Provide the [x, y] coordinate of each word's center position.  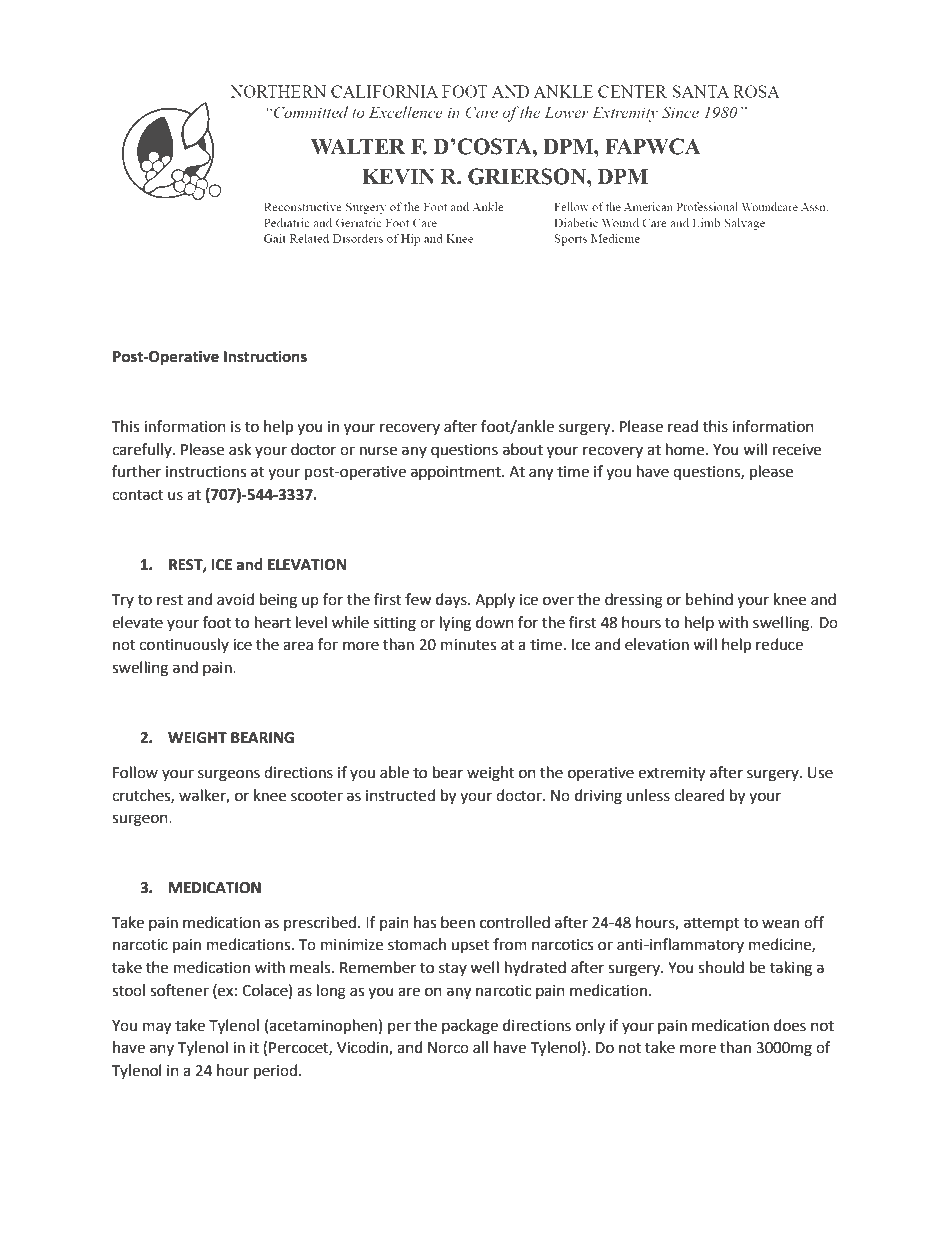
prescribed [320, 923]
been [458, 922]
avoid [235, 599]
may [157, 1028]
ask [240, 449]
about [523, 449]
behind [709, 599]
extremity [671, 774]
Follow [135, 772]
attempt [712, 924]
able [394, 772]
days [452, 601]
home [686, 449]
